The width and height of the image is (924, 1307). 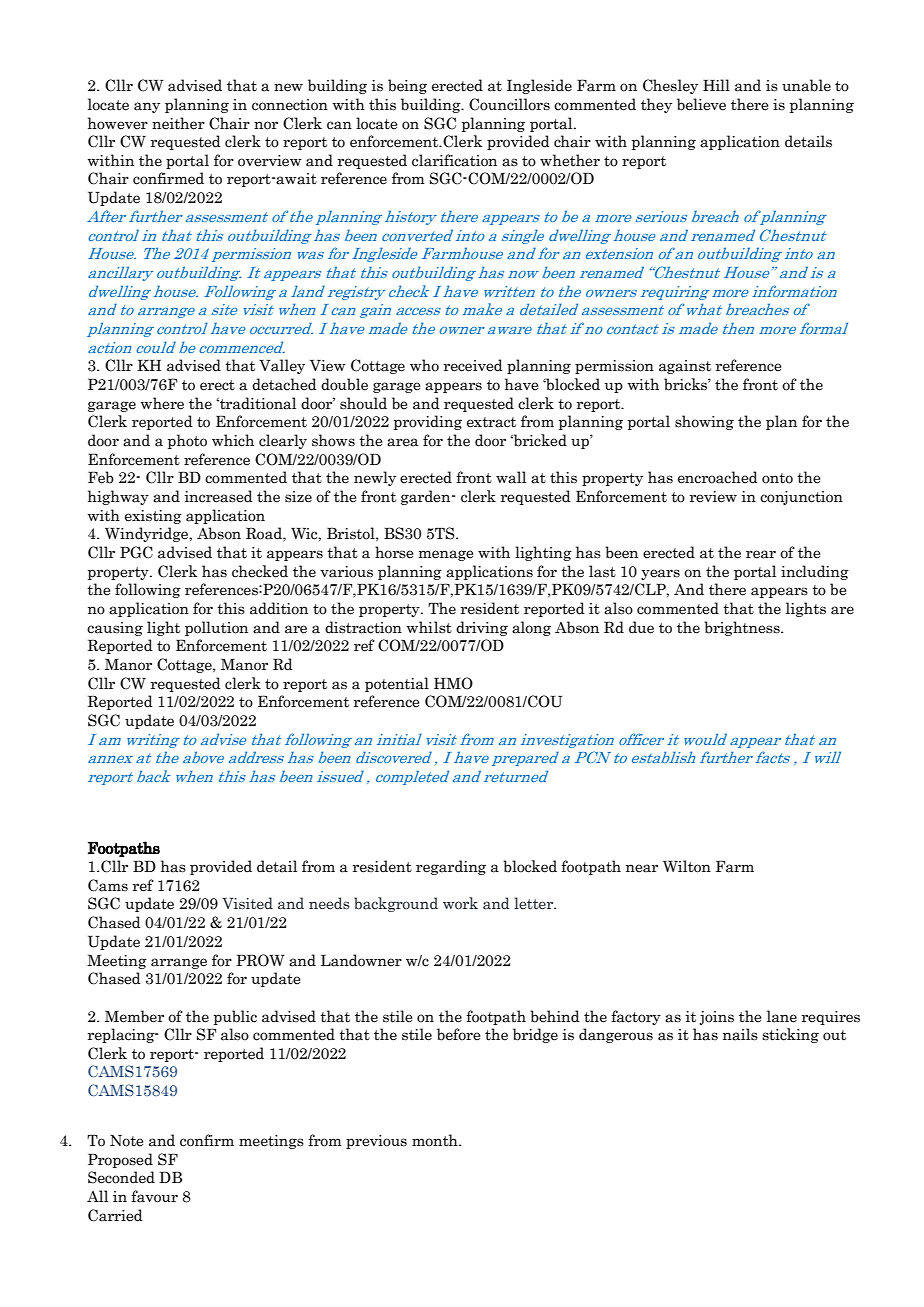 I want to click on received, so click(x=473, y=365).
